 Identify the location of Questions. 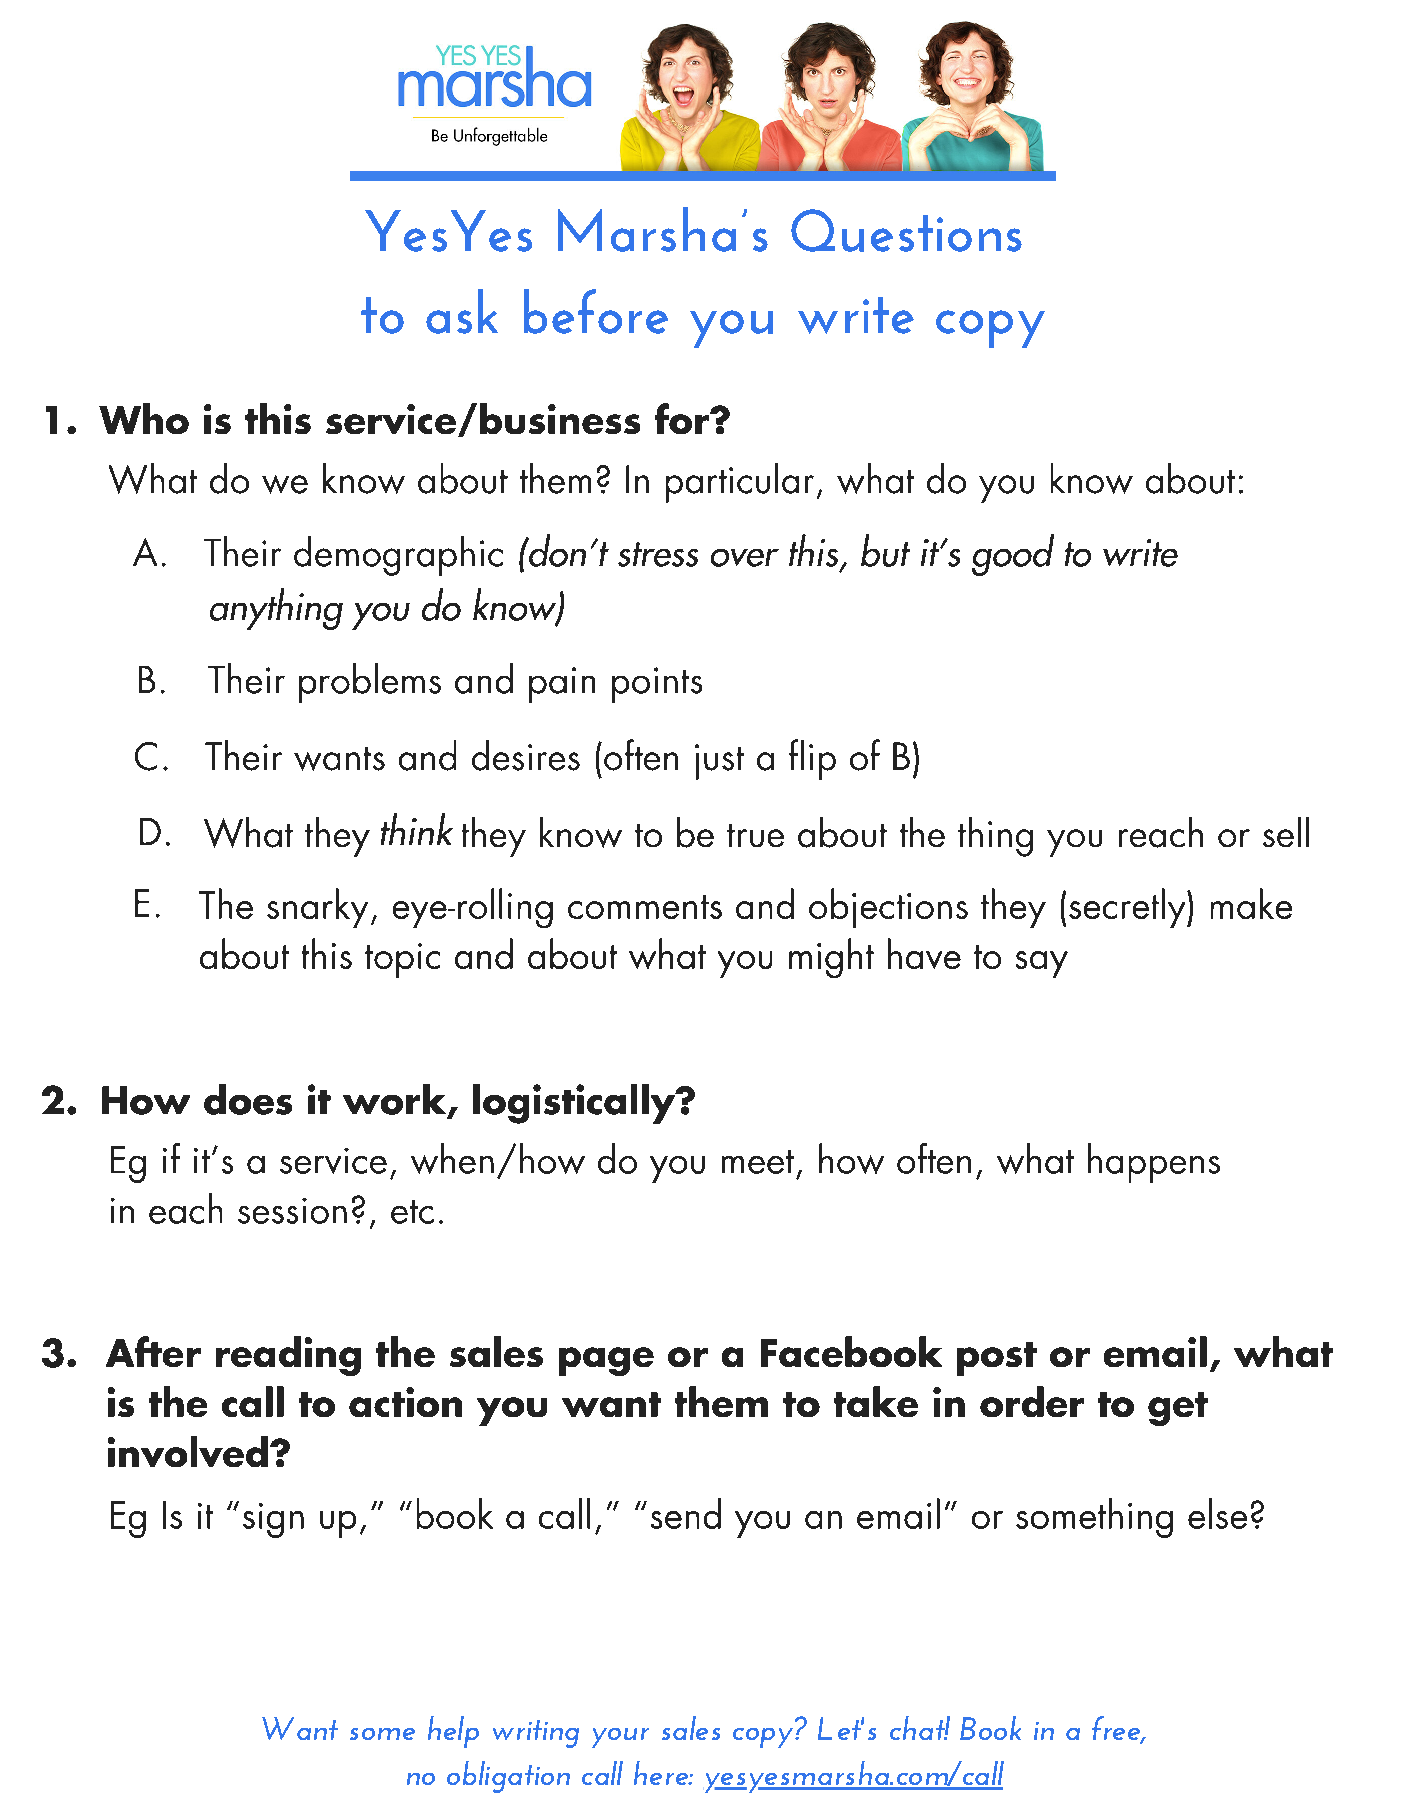
(906, 230).
